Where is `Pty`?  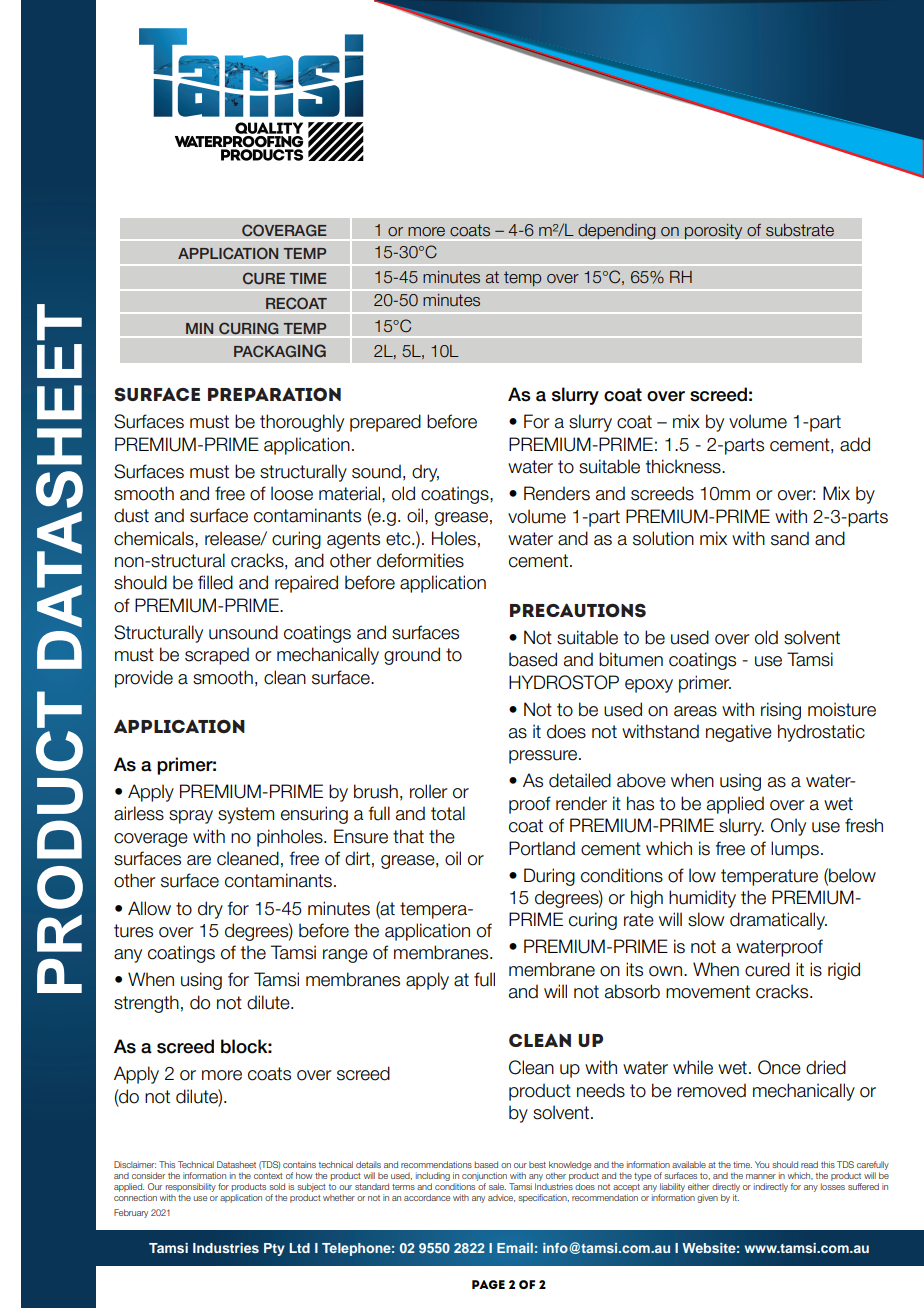 Pty is located at coordinates (274, 1249).
